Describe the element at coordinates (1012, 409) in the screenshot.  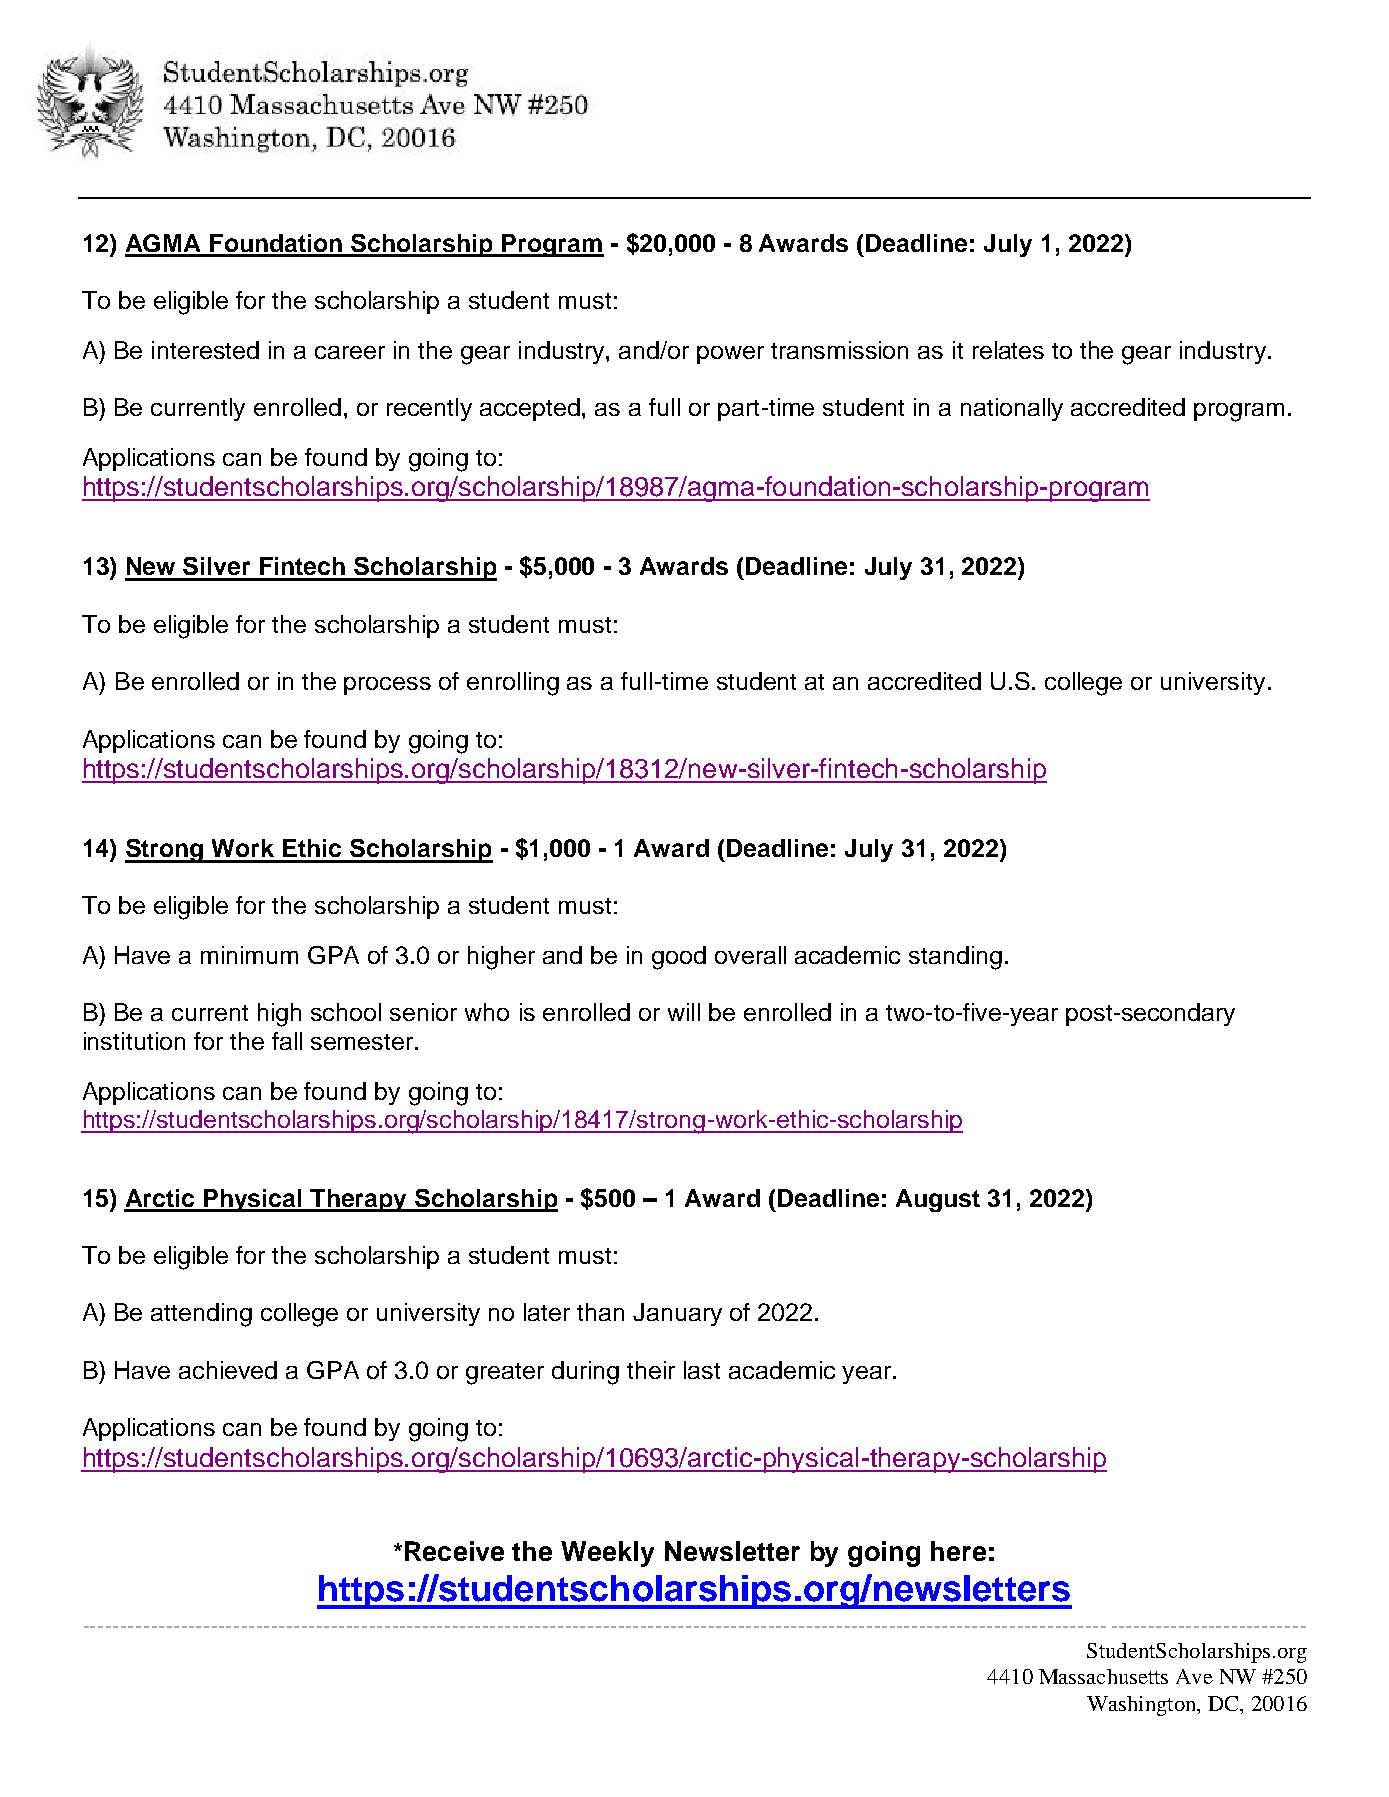
I see `nationally` at that location.
